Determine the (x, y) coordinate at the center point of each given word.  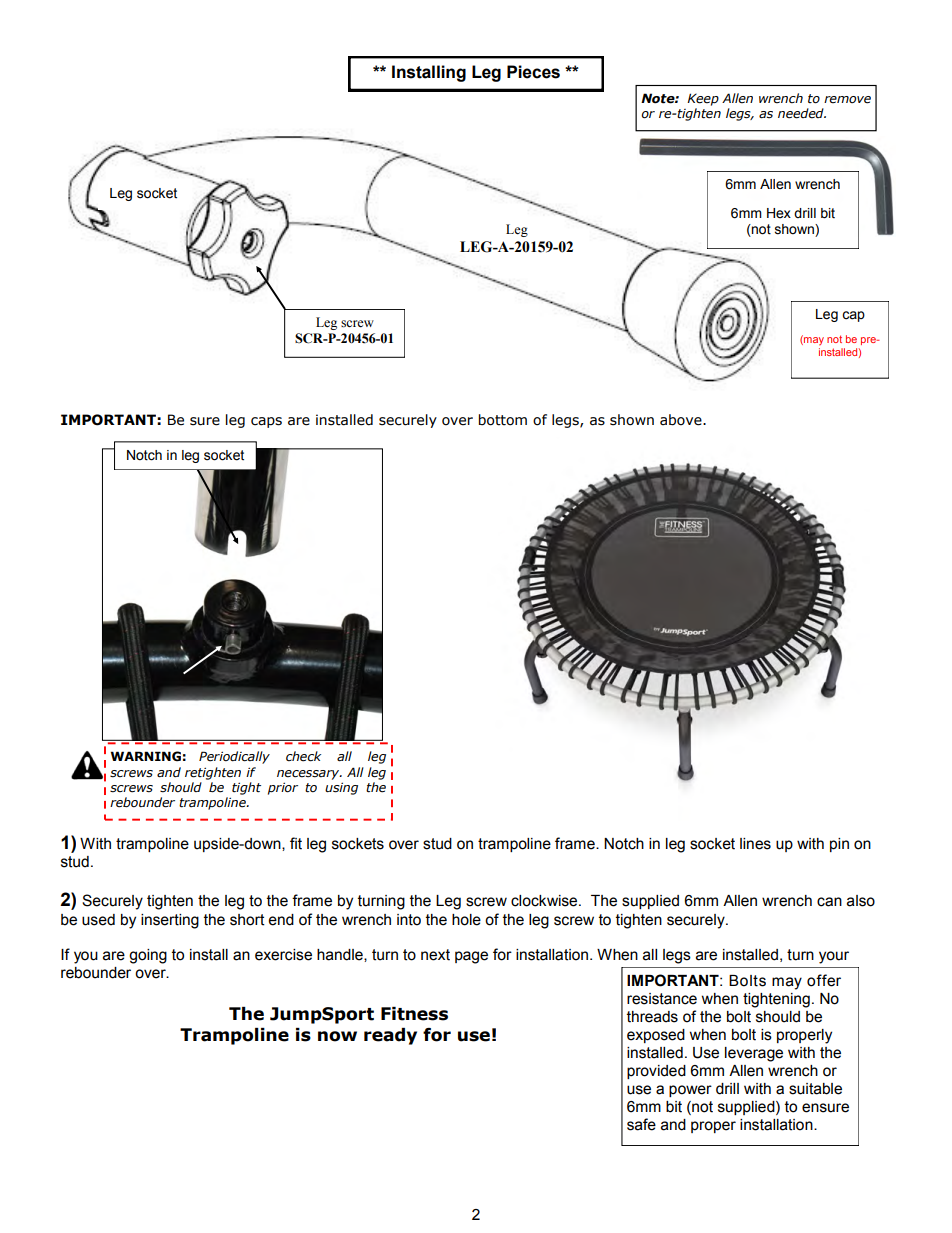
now (337, 1036)
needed (802, 113)
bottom (503, 420)
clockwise (545, 901)
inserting (170, 921)
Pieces (533, 72)
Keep (703, 99)
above (682, 420)
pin (839, 845)
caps (266, 422)
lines (755, 844)
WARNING (145, 756)
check (303, 756)
